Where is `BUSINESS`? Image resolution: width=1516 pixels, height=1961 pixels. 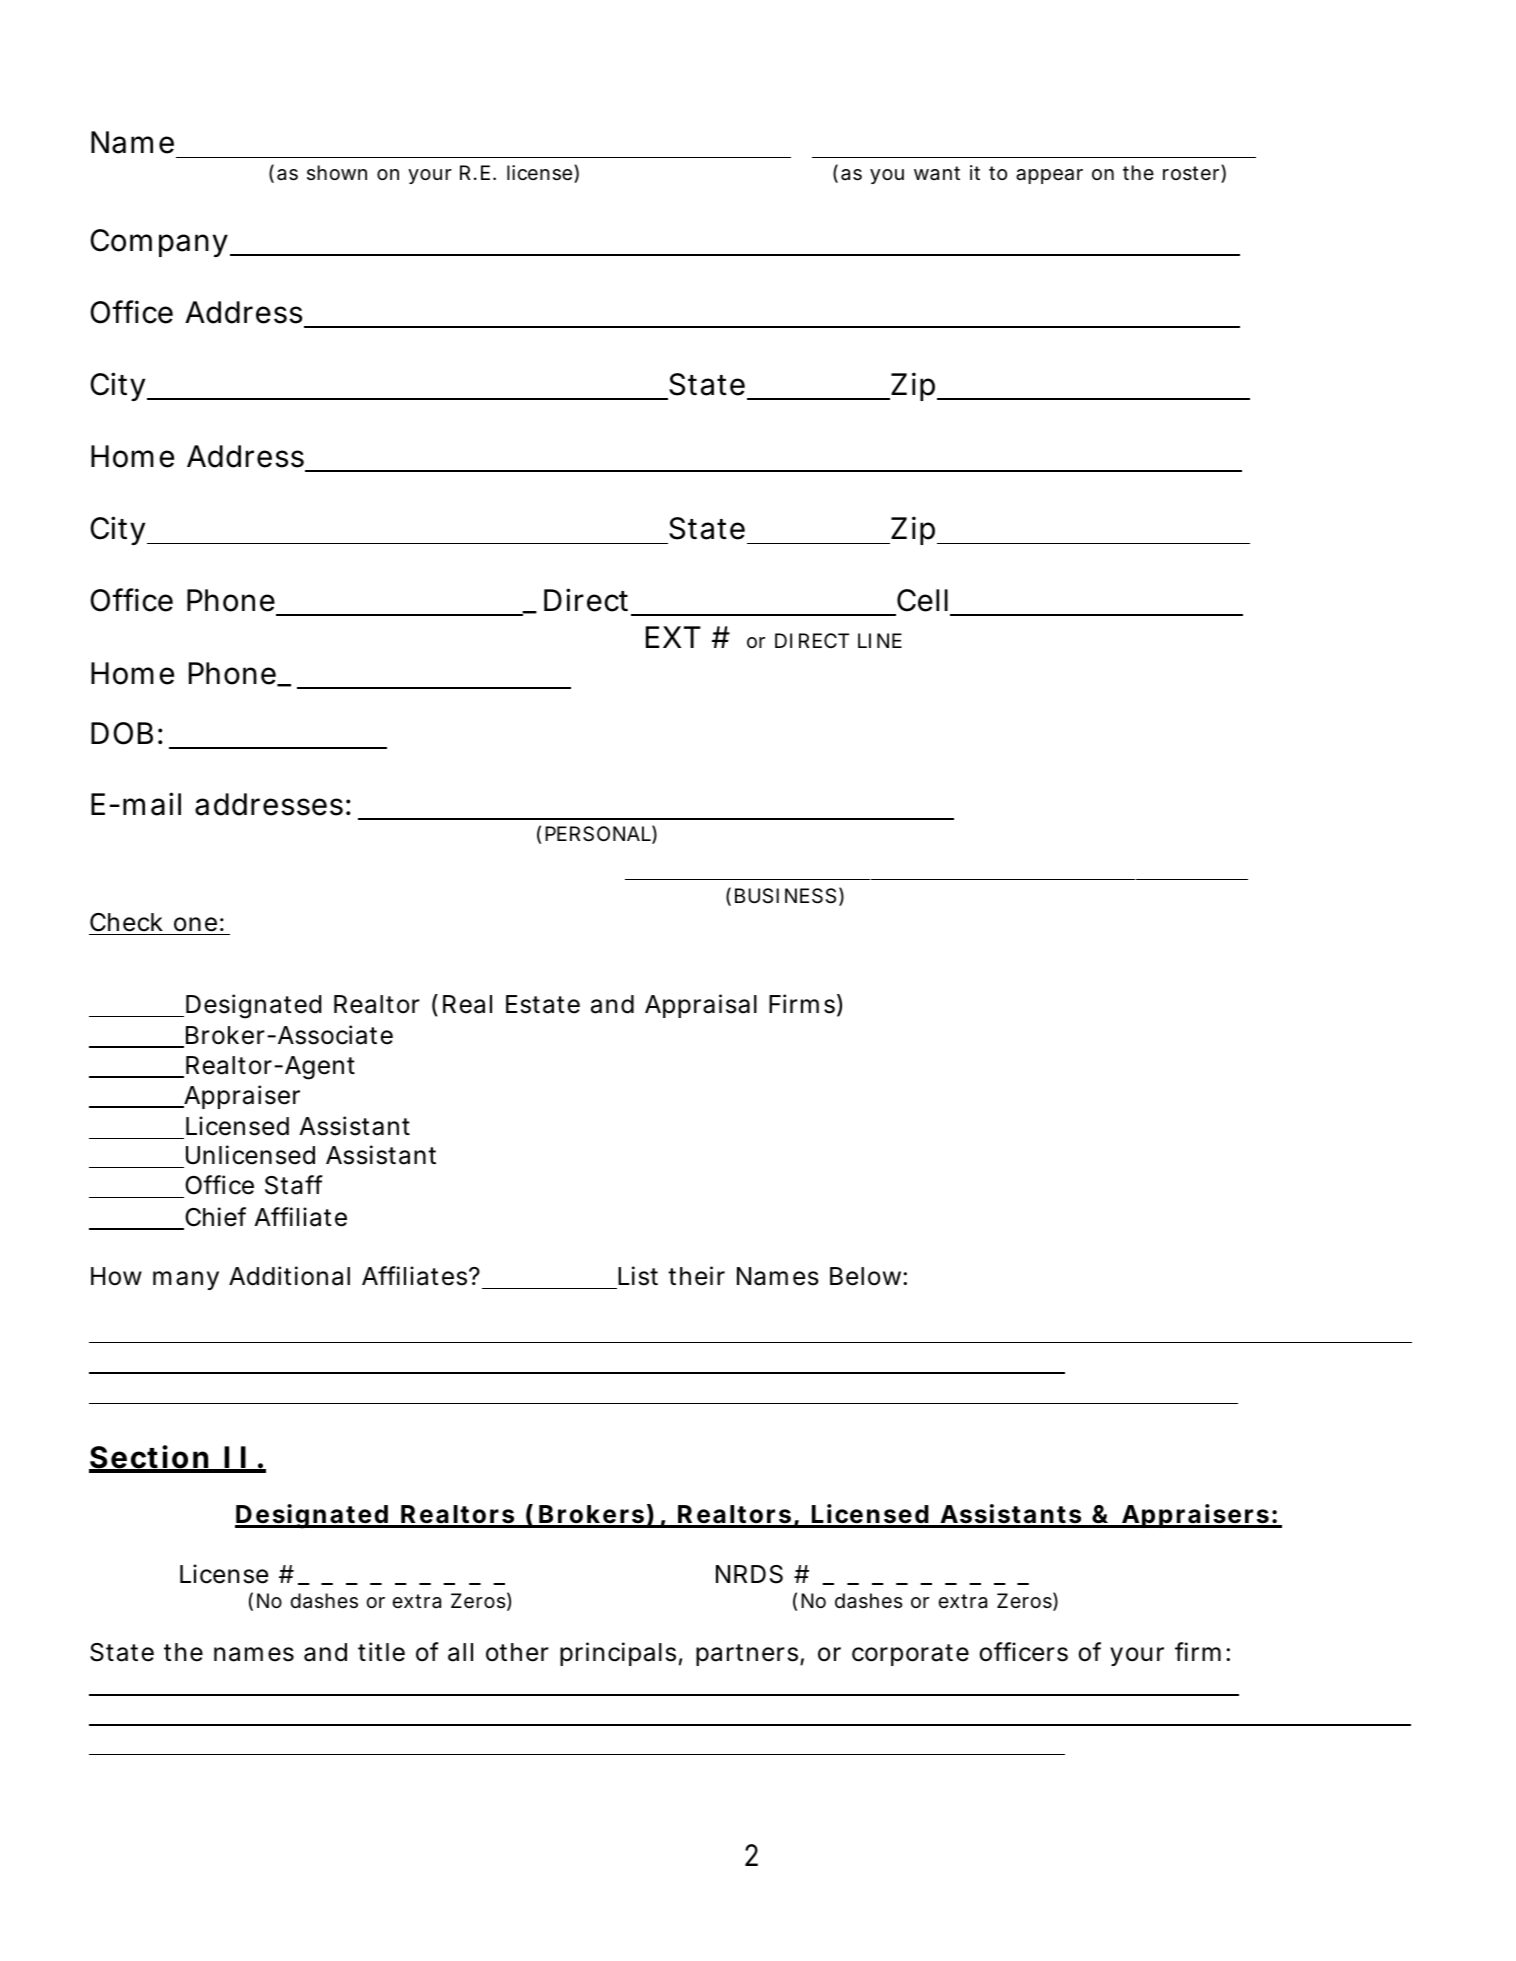 BUSINESS is located at coordinates (785, 896).
